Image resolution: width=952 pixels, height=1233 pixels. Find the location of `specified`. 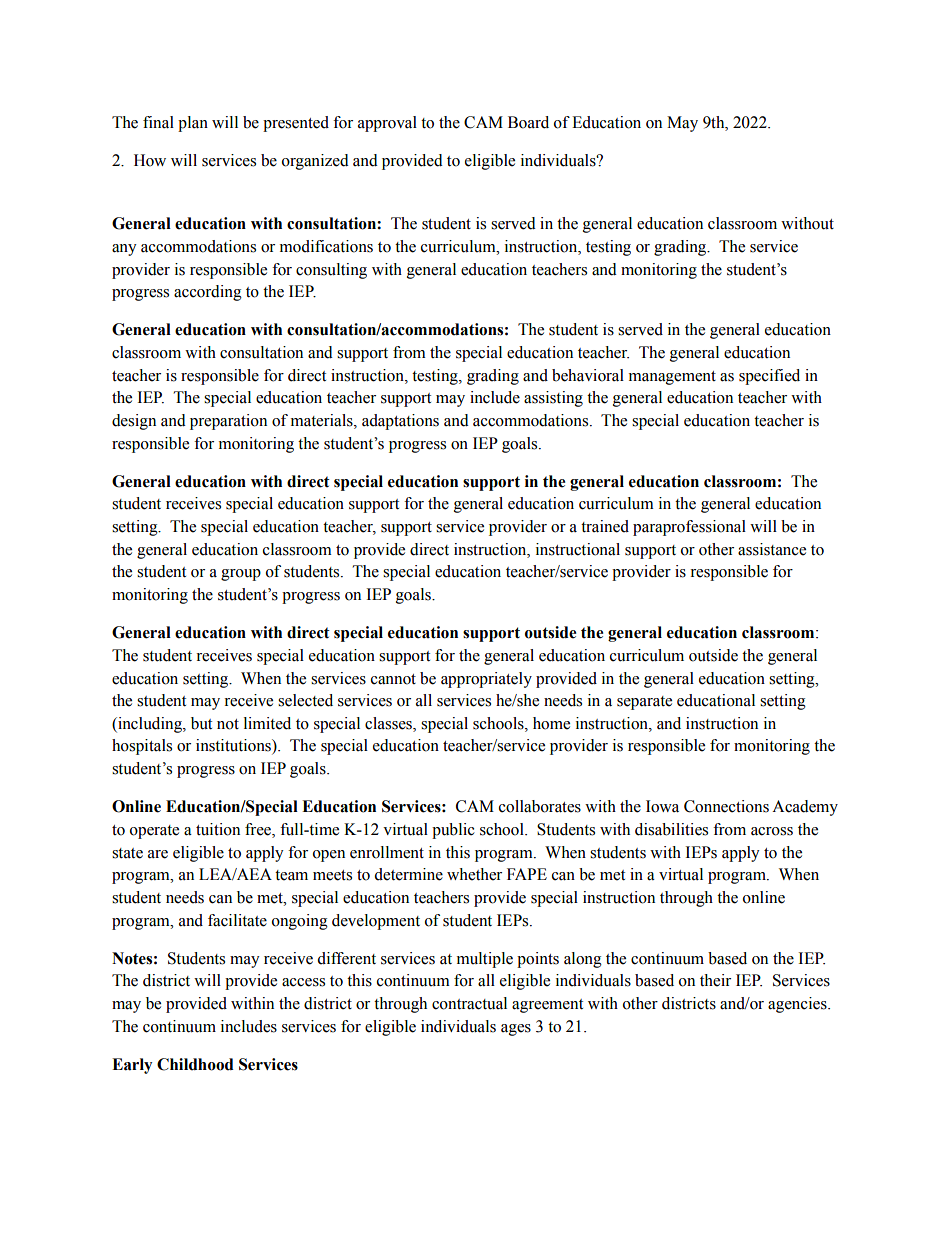

specified is located at coordinates (769, 377).
